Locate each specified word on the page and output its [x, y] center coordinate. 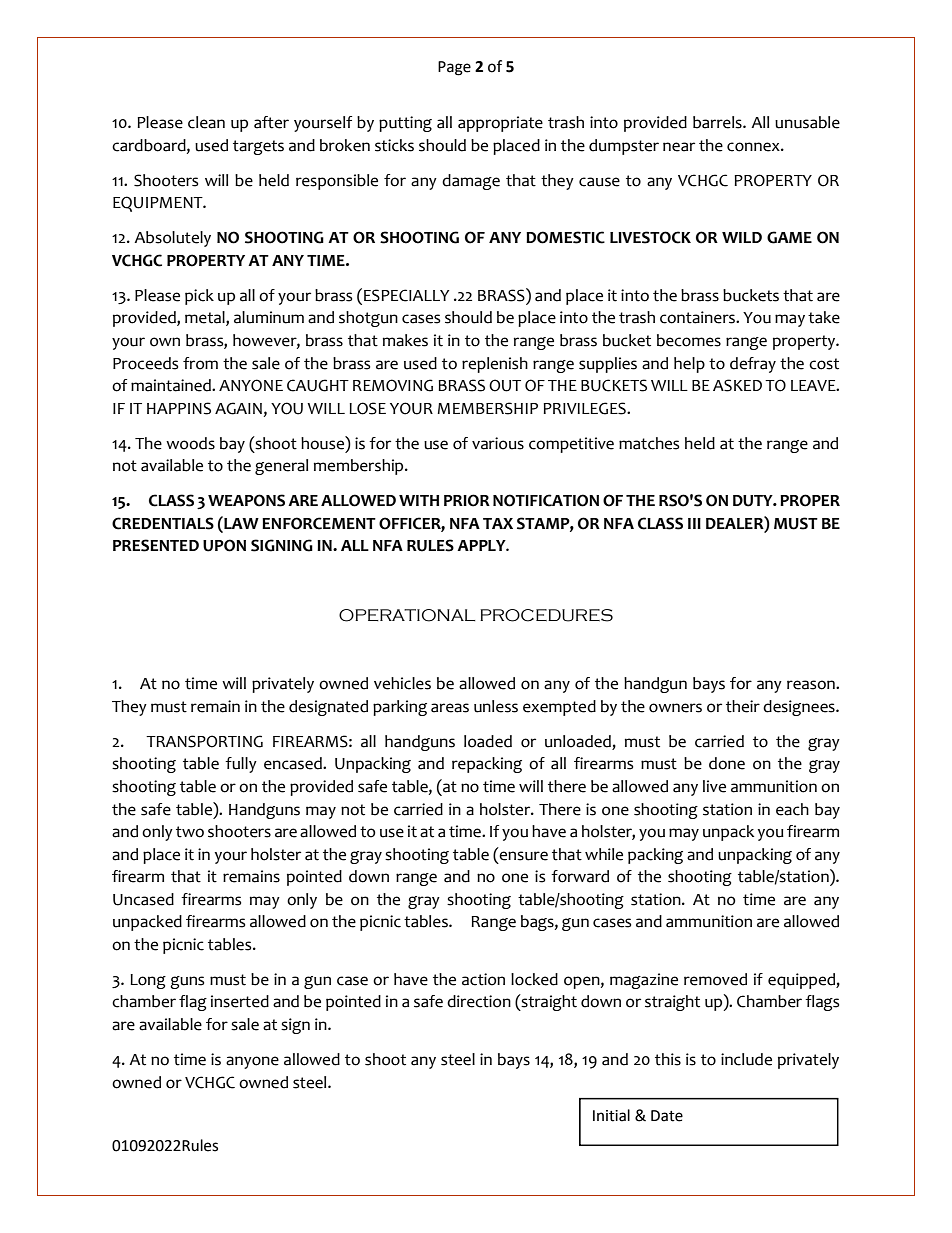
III [694, 523]
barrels [718, 122]
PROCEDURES [546, 615]
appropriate [500, 124]
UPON [224, 545]
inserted [240, 1001]
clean [206, 122]
